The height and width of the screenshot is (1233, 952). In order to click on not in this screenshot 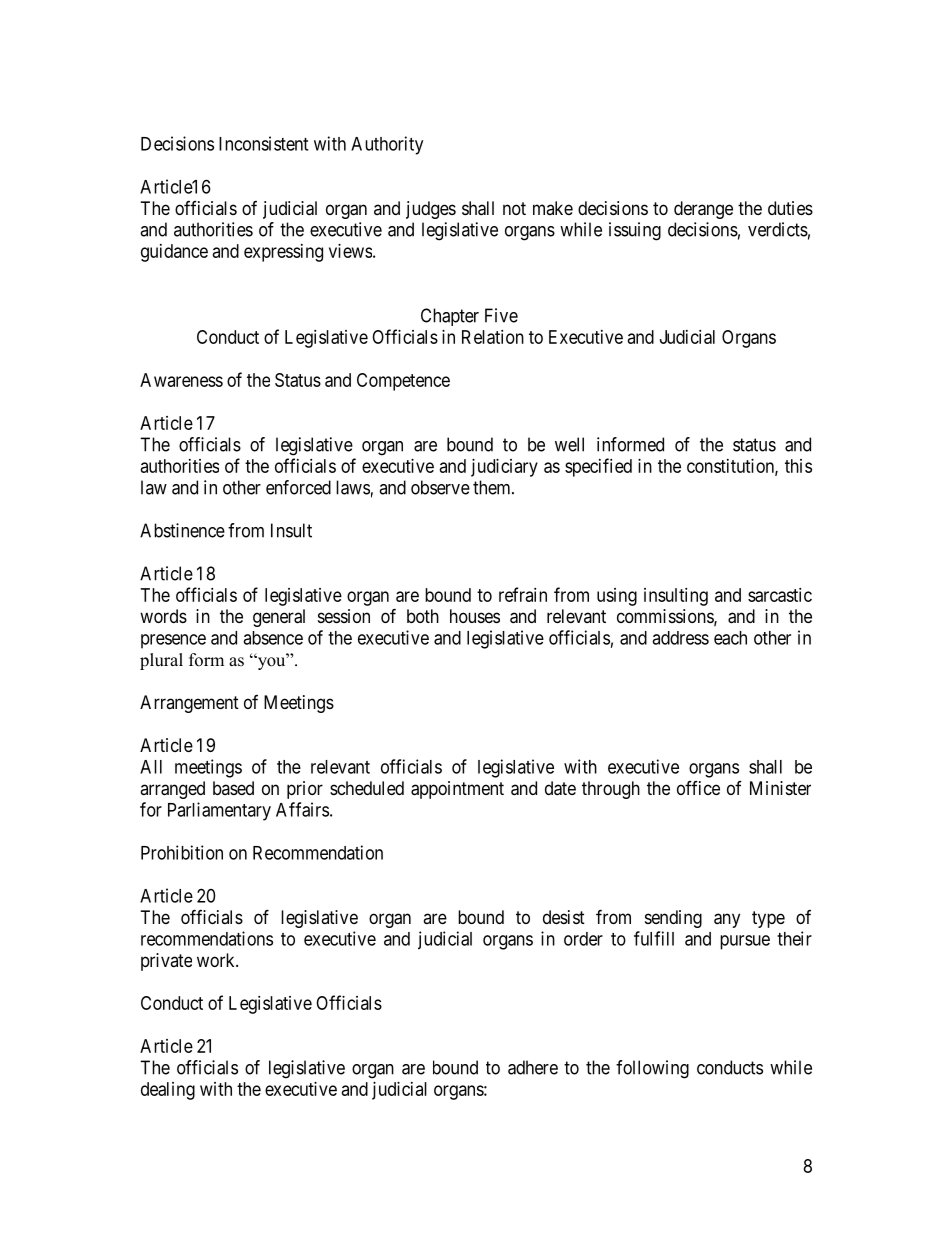, I will do `click(514, 208)`.
